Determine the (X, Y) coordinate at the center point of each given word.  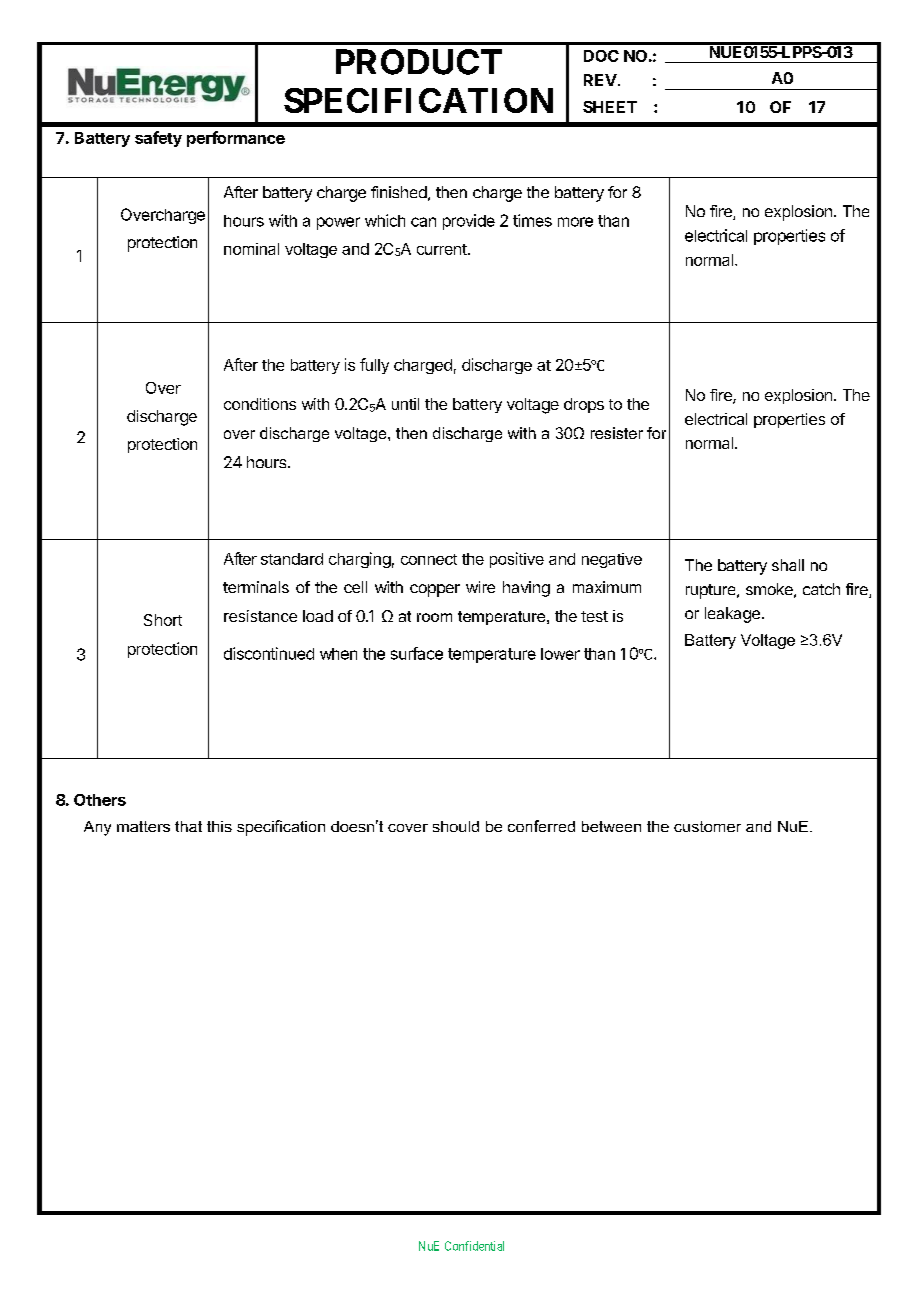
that (188, 826)
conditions (260, 404)
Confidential (474, 1246)
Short (163, 620)
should (456, 826)
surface (417, 653)
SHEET (610, 107)
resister (617, 433)
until (405, 404)
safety (158, 139)
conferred (541, 826)
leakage (732, 615)
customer (707, 826)
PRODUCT (419, 62)
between (611, 826)
